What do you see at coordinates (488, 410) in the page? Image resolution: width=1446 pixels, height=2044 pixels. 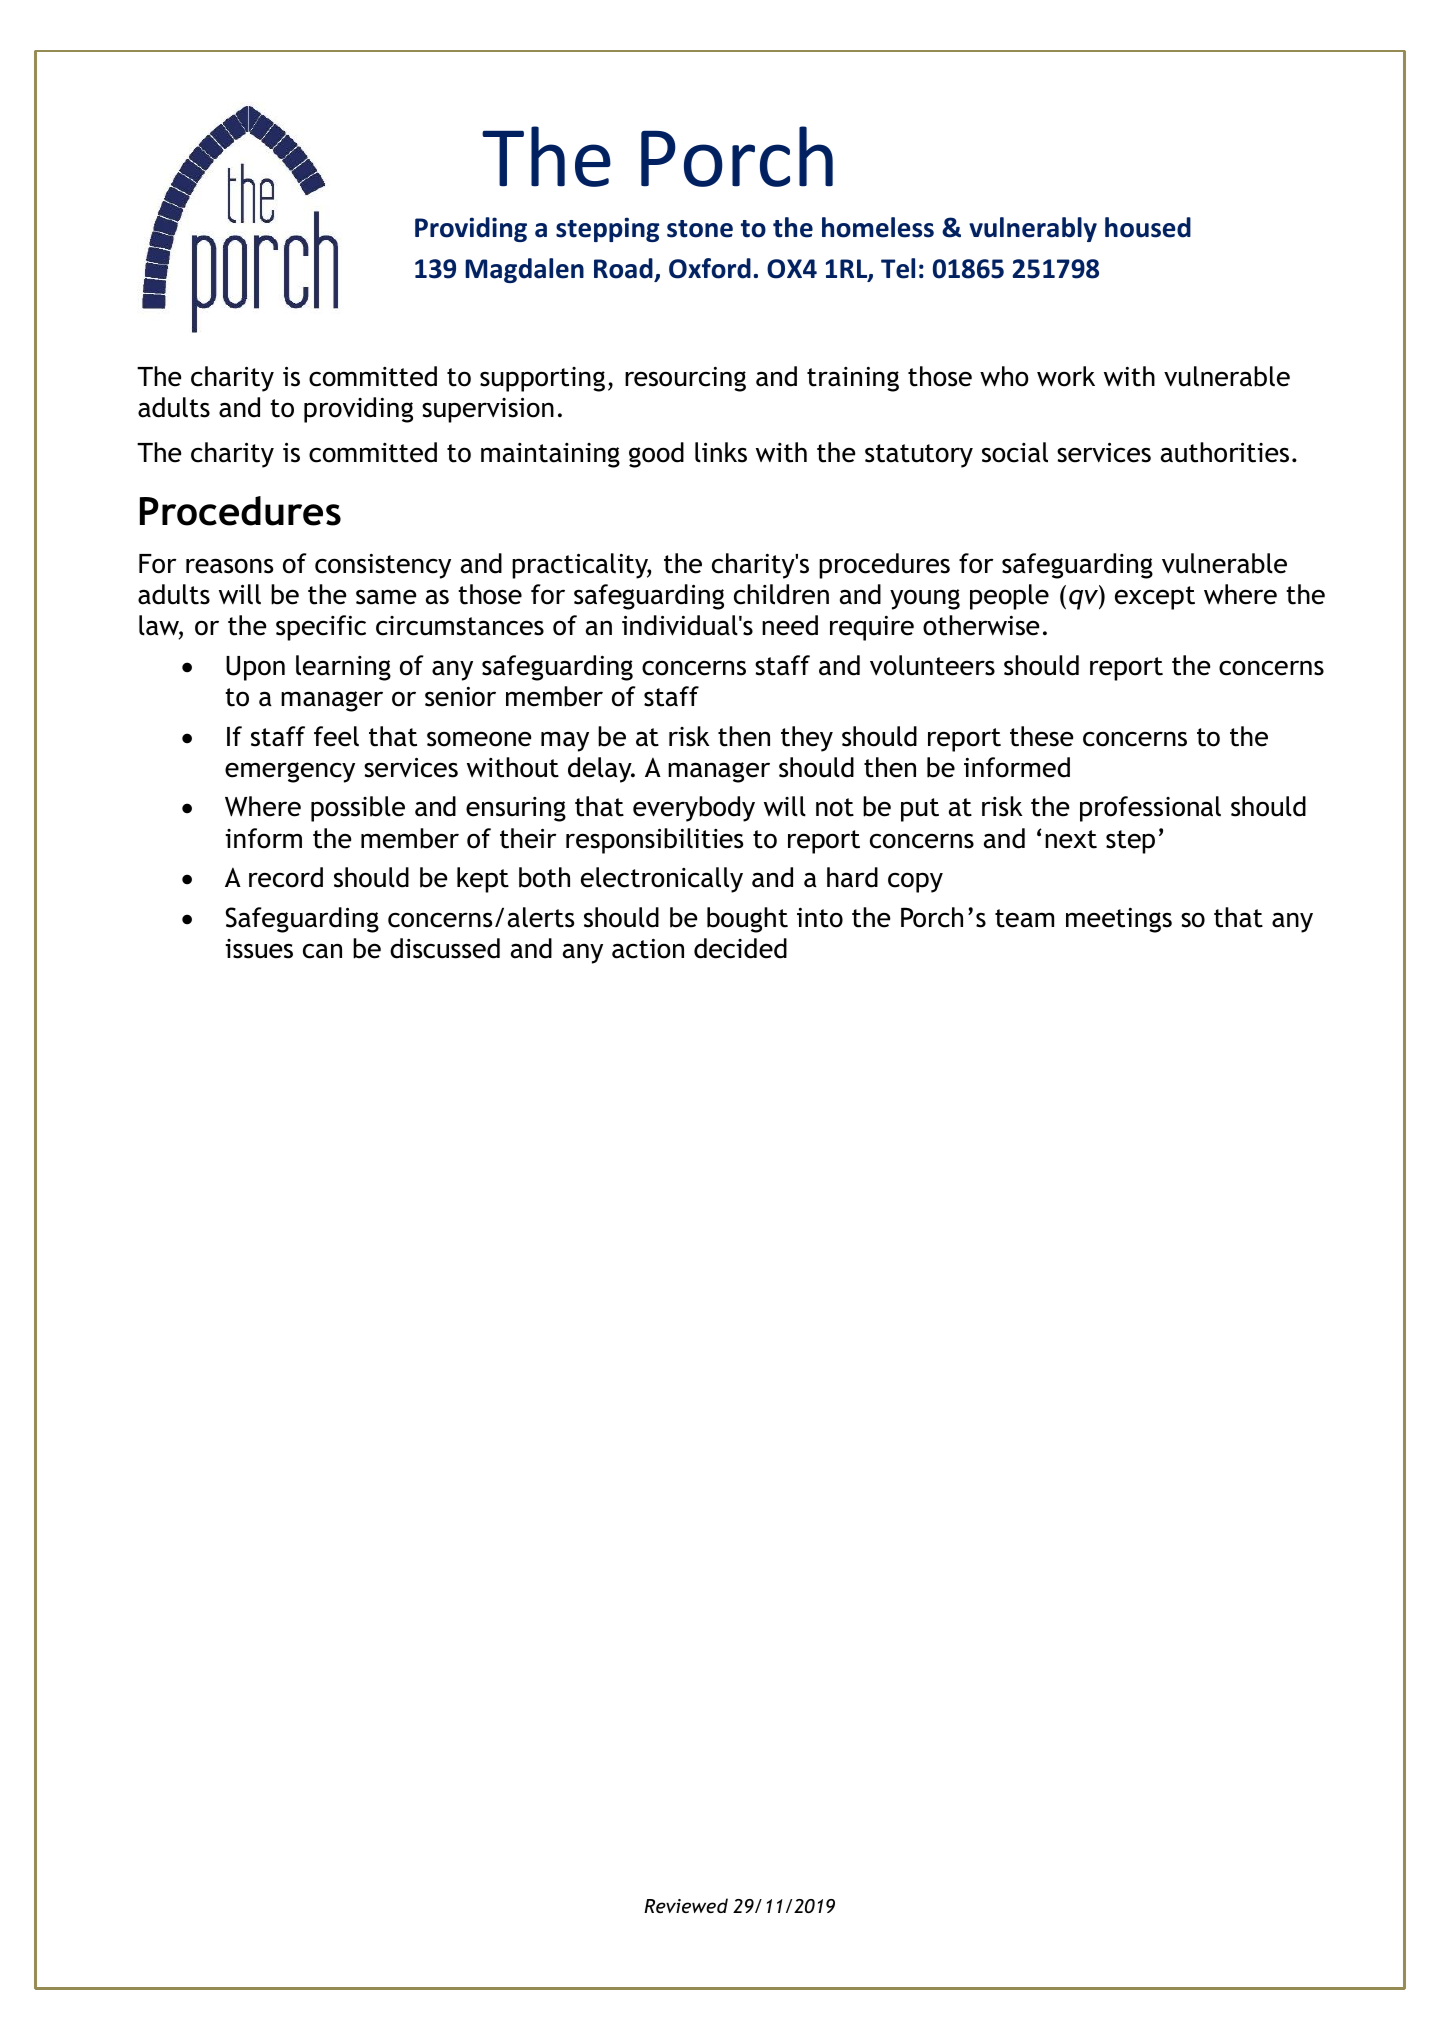 I see `supervision` at bounding box center [488, 410].
